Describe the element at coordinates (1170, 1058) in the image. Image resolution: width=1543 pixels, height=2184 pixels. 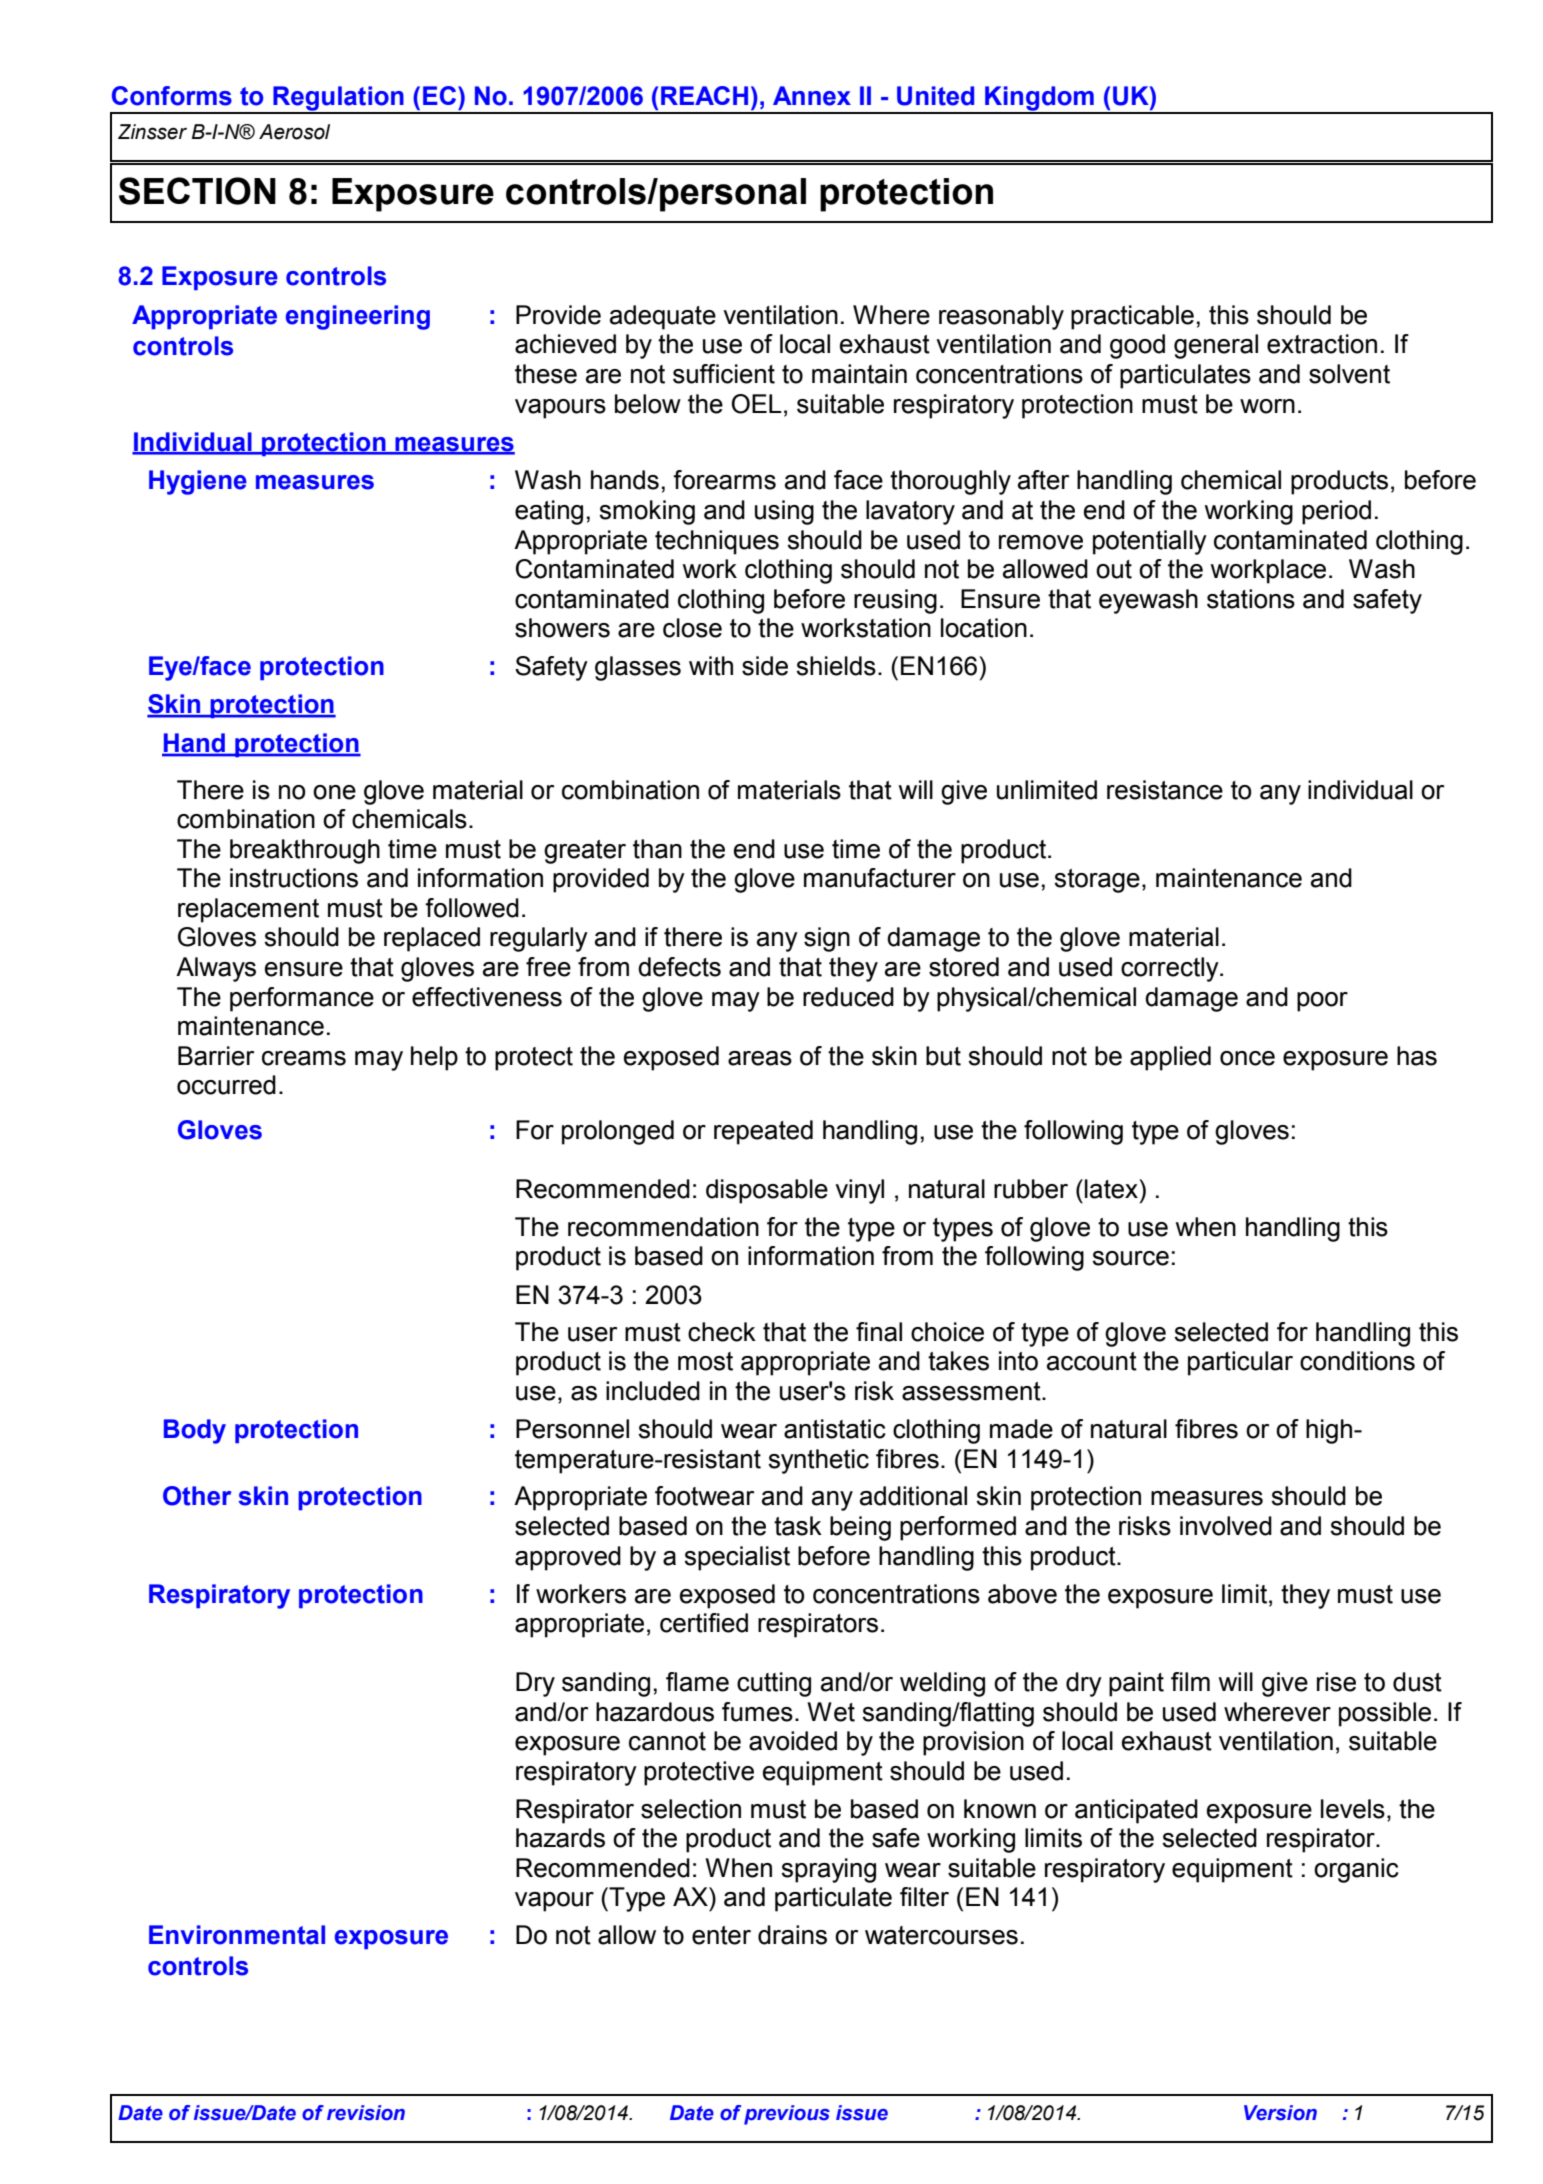
I see `applied` at that location.
